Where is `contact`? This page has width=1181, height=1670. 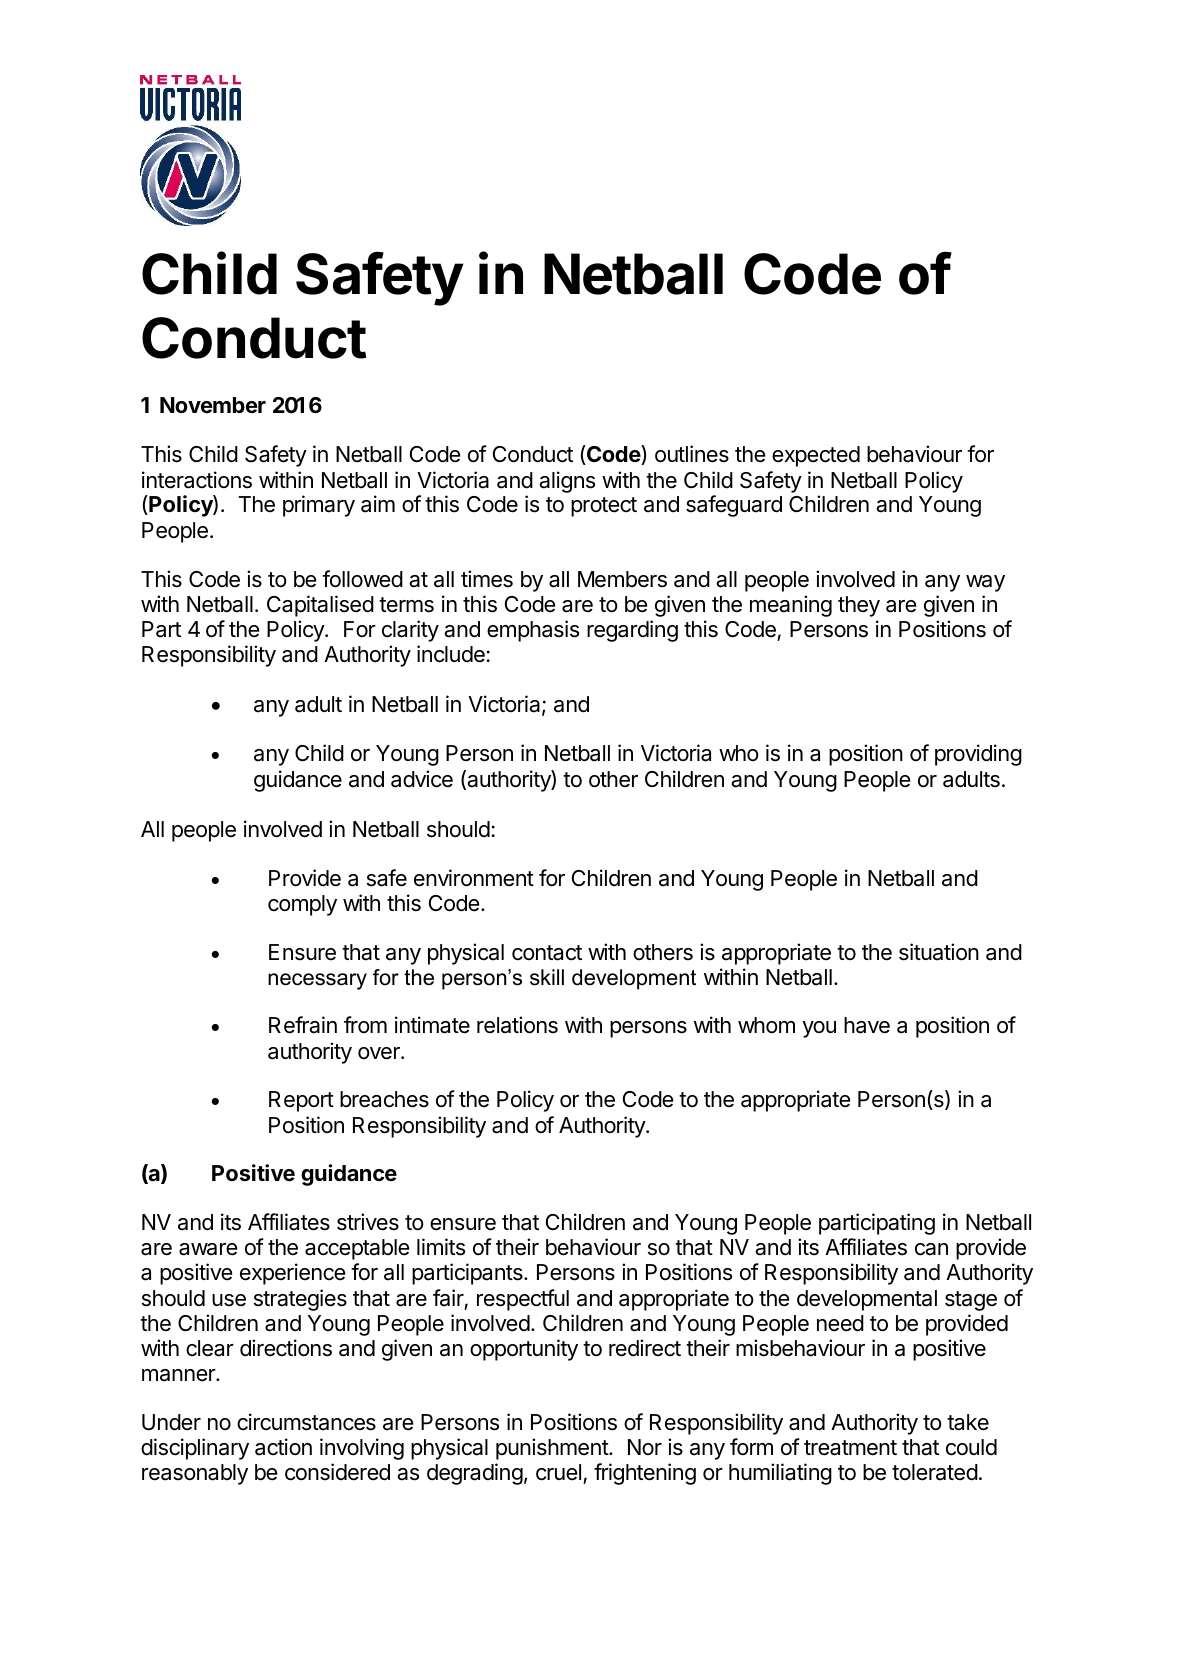
contact is located at coordinates (547, 953).
